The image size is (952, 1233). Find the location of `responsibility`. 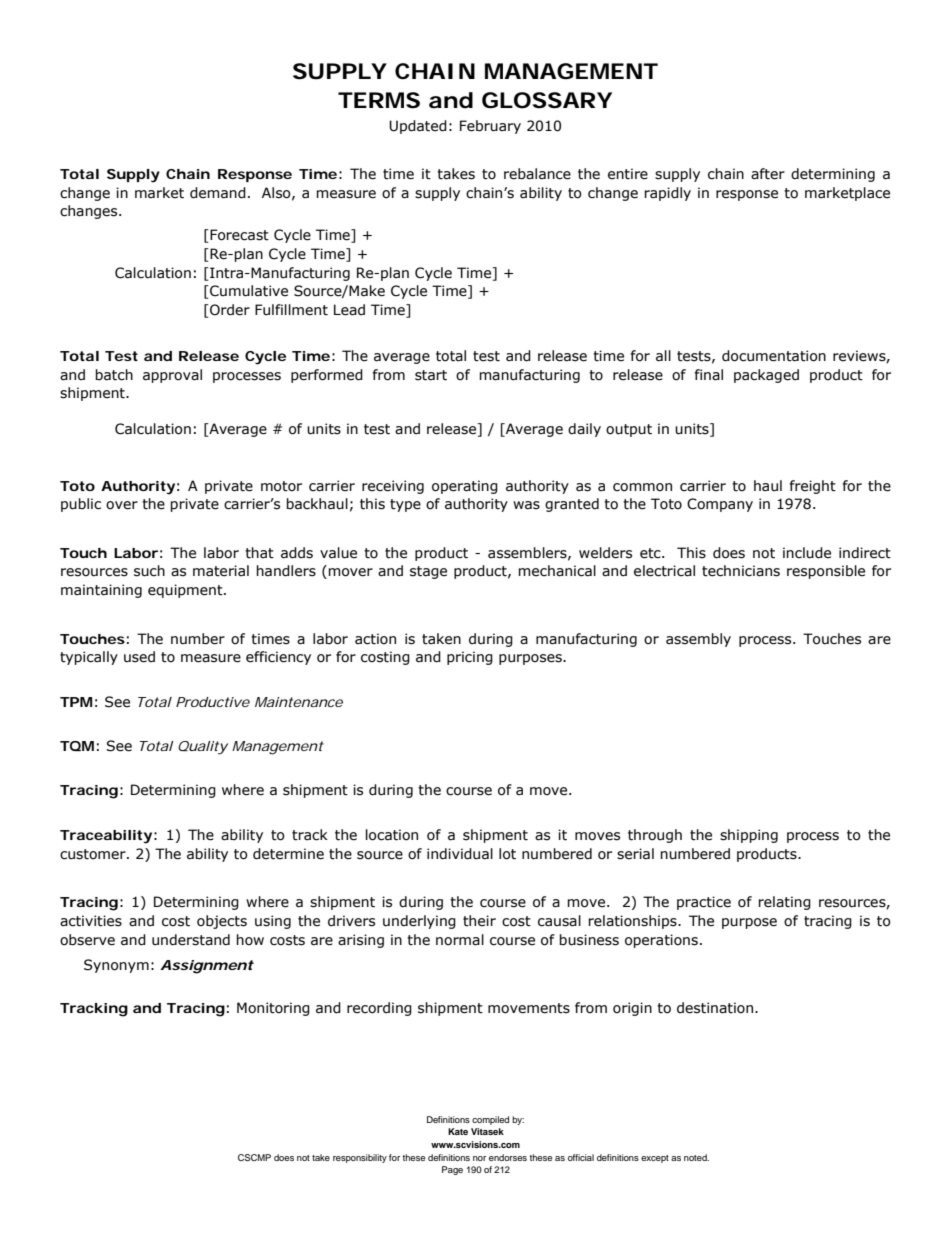

responsibility is located at coordinates (360, 1158).
